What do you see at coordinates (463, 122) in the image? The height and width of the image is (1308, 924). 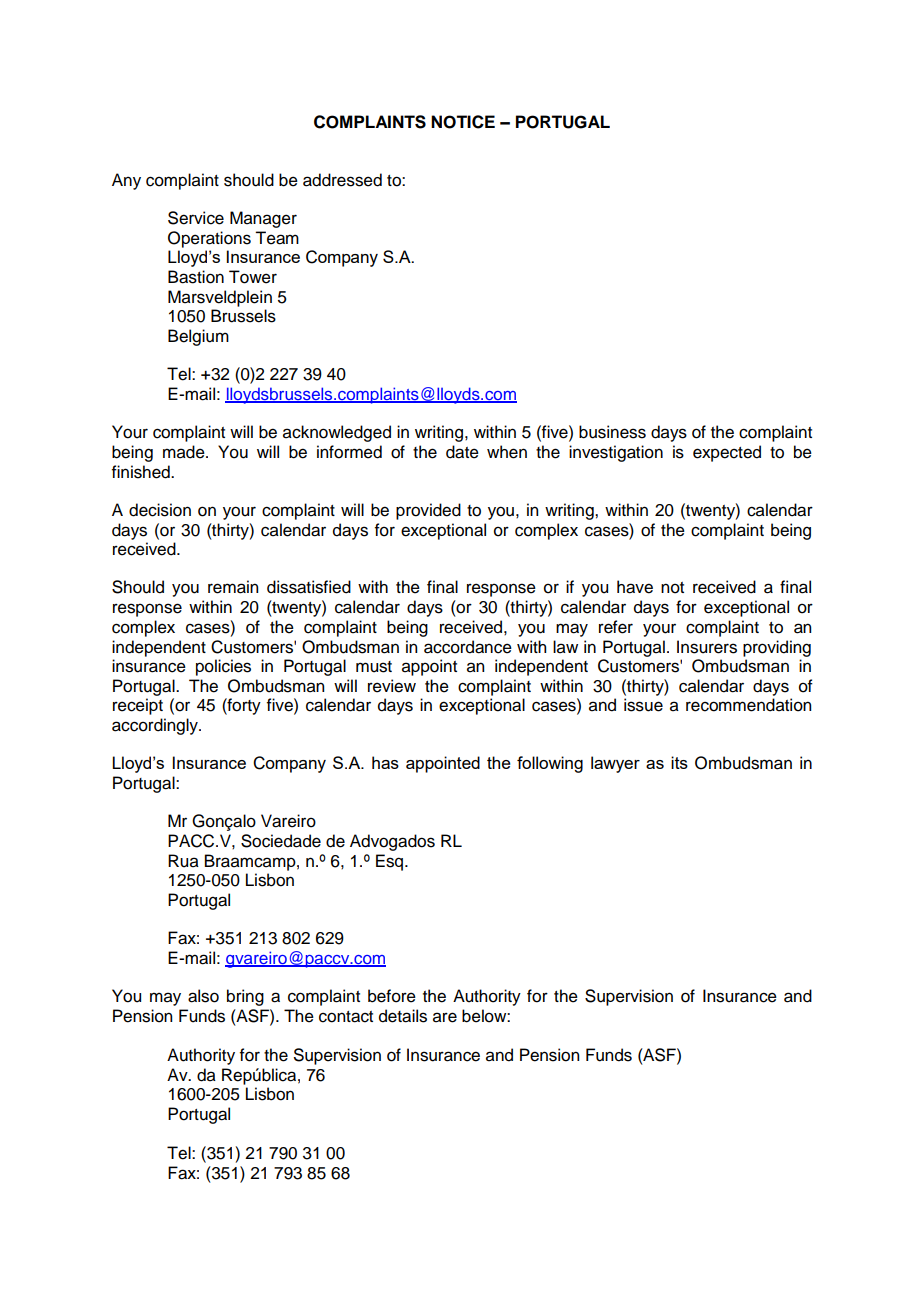 I see `NOTICE` at bounding box center [463, 122].
